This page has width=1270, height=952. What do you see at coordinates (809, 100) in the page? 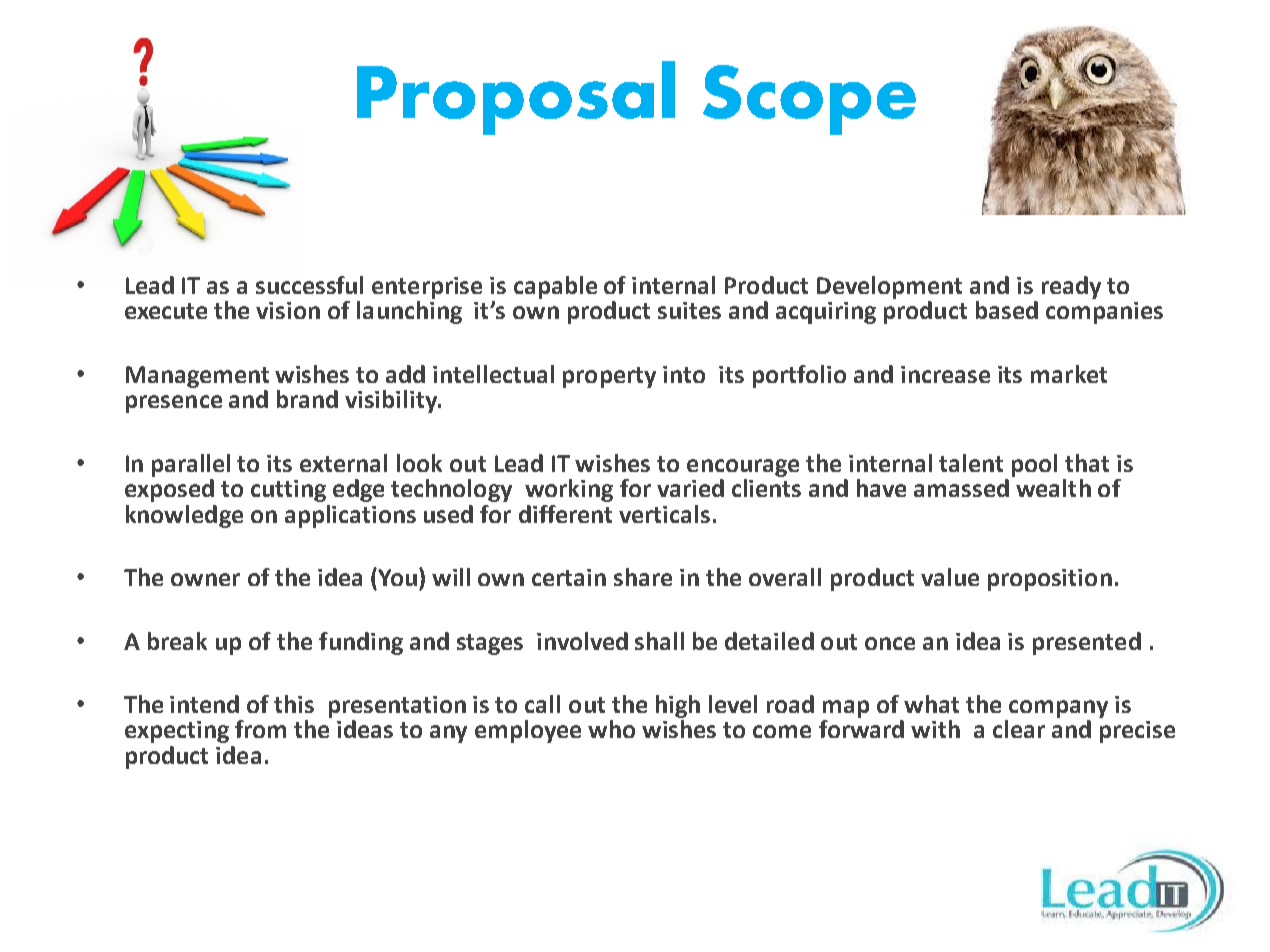
I see `Scope` at bounding box center [809, 100].
